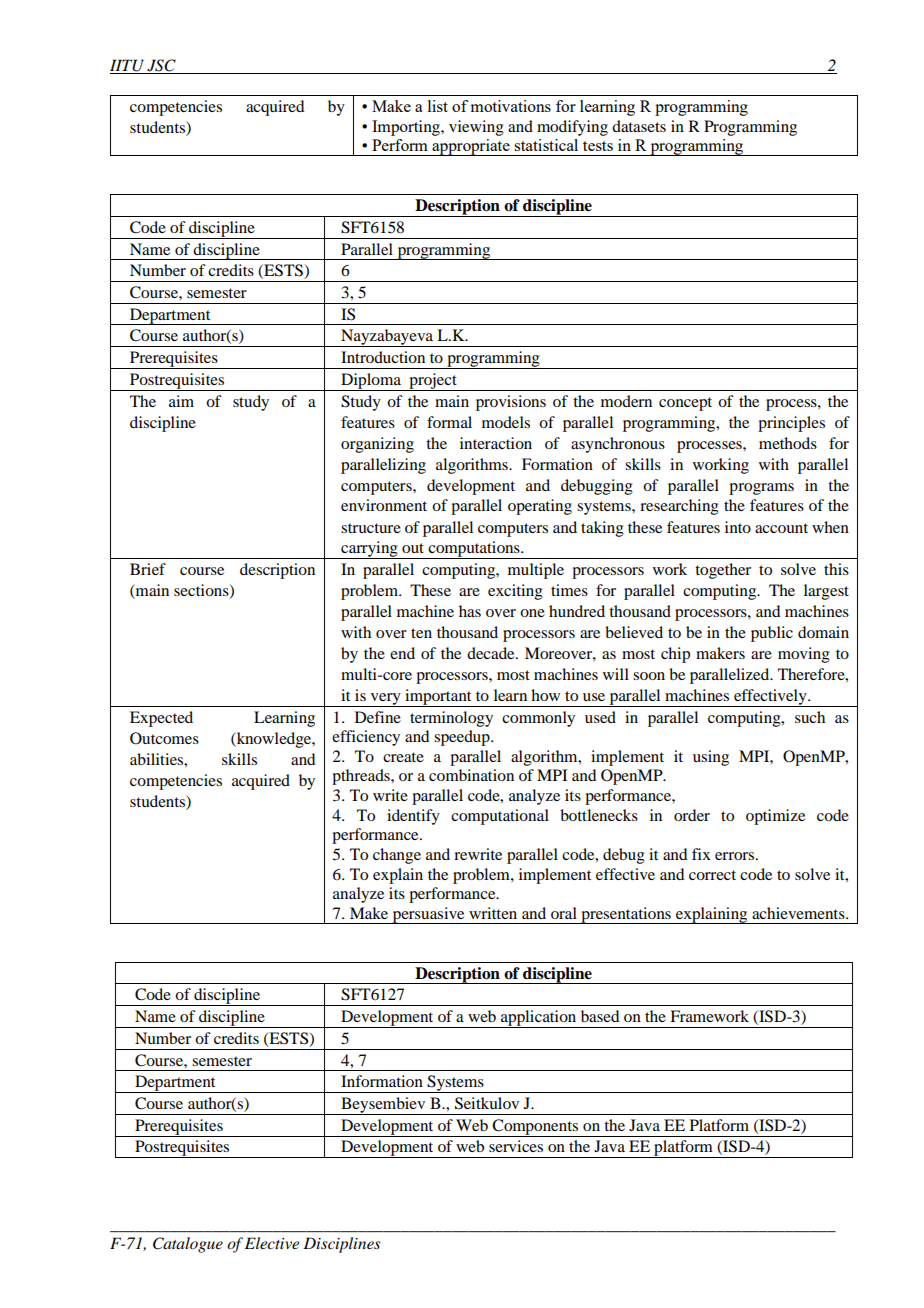  I want to click on computational, so click(500, 817).
